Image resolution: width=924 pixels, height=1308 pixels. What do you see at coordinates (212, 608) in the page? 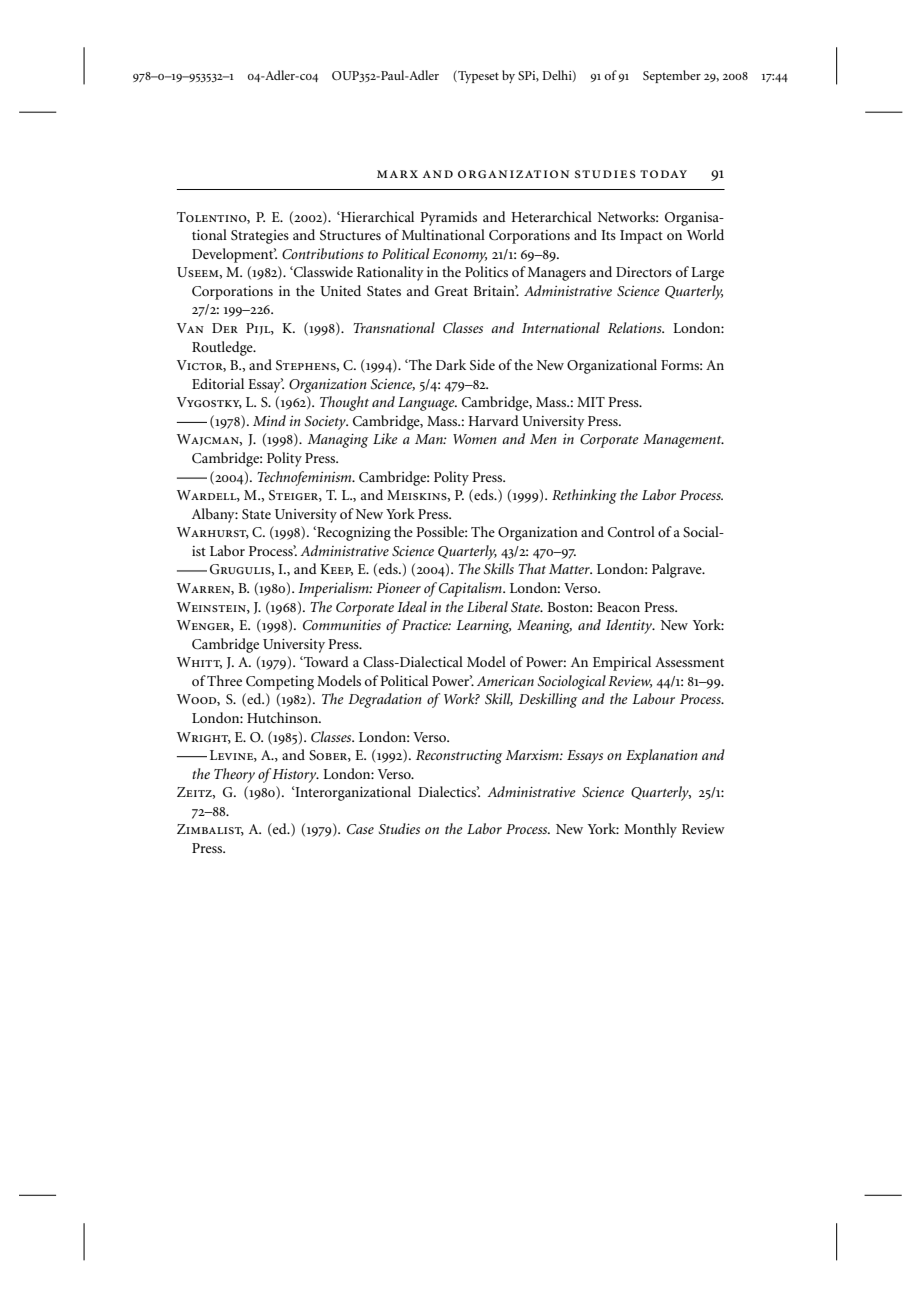
I see `Weinstein` at bounding box center [212, 608].
